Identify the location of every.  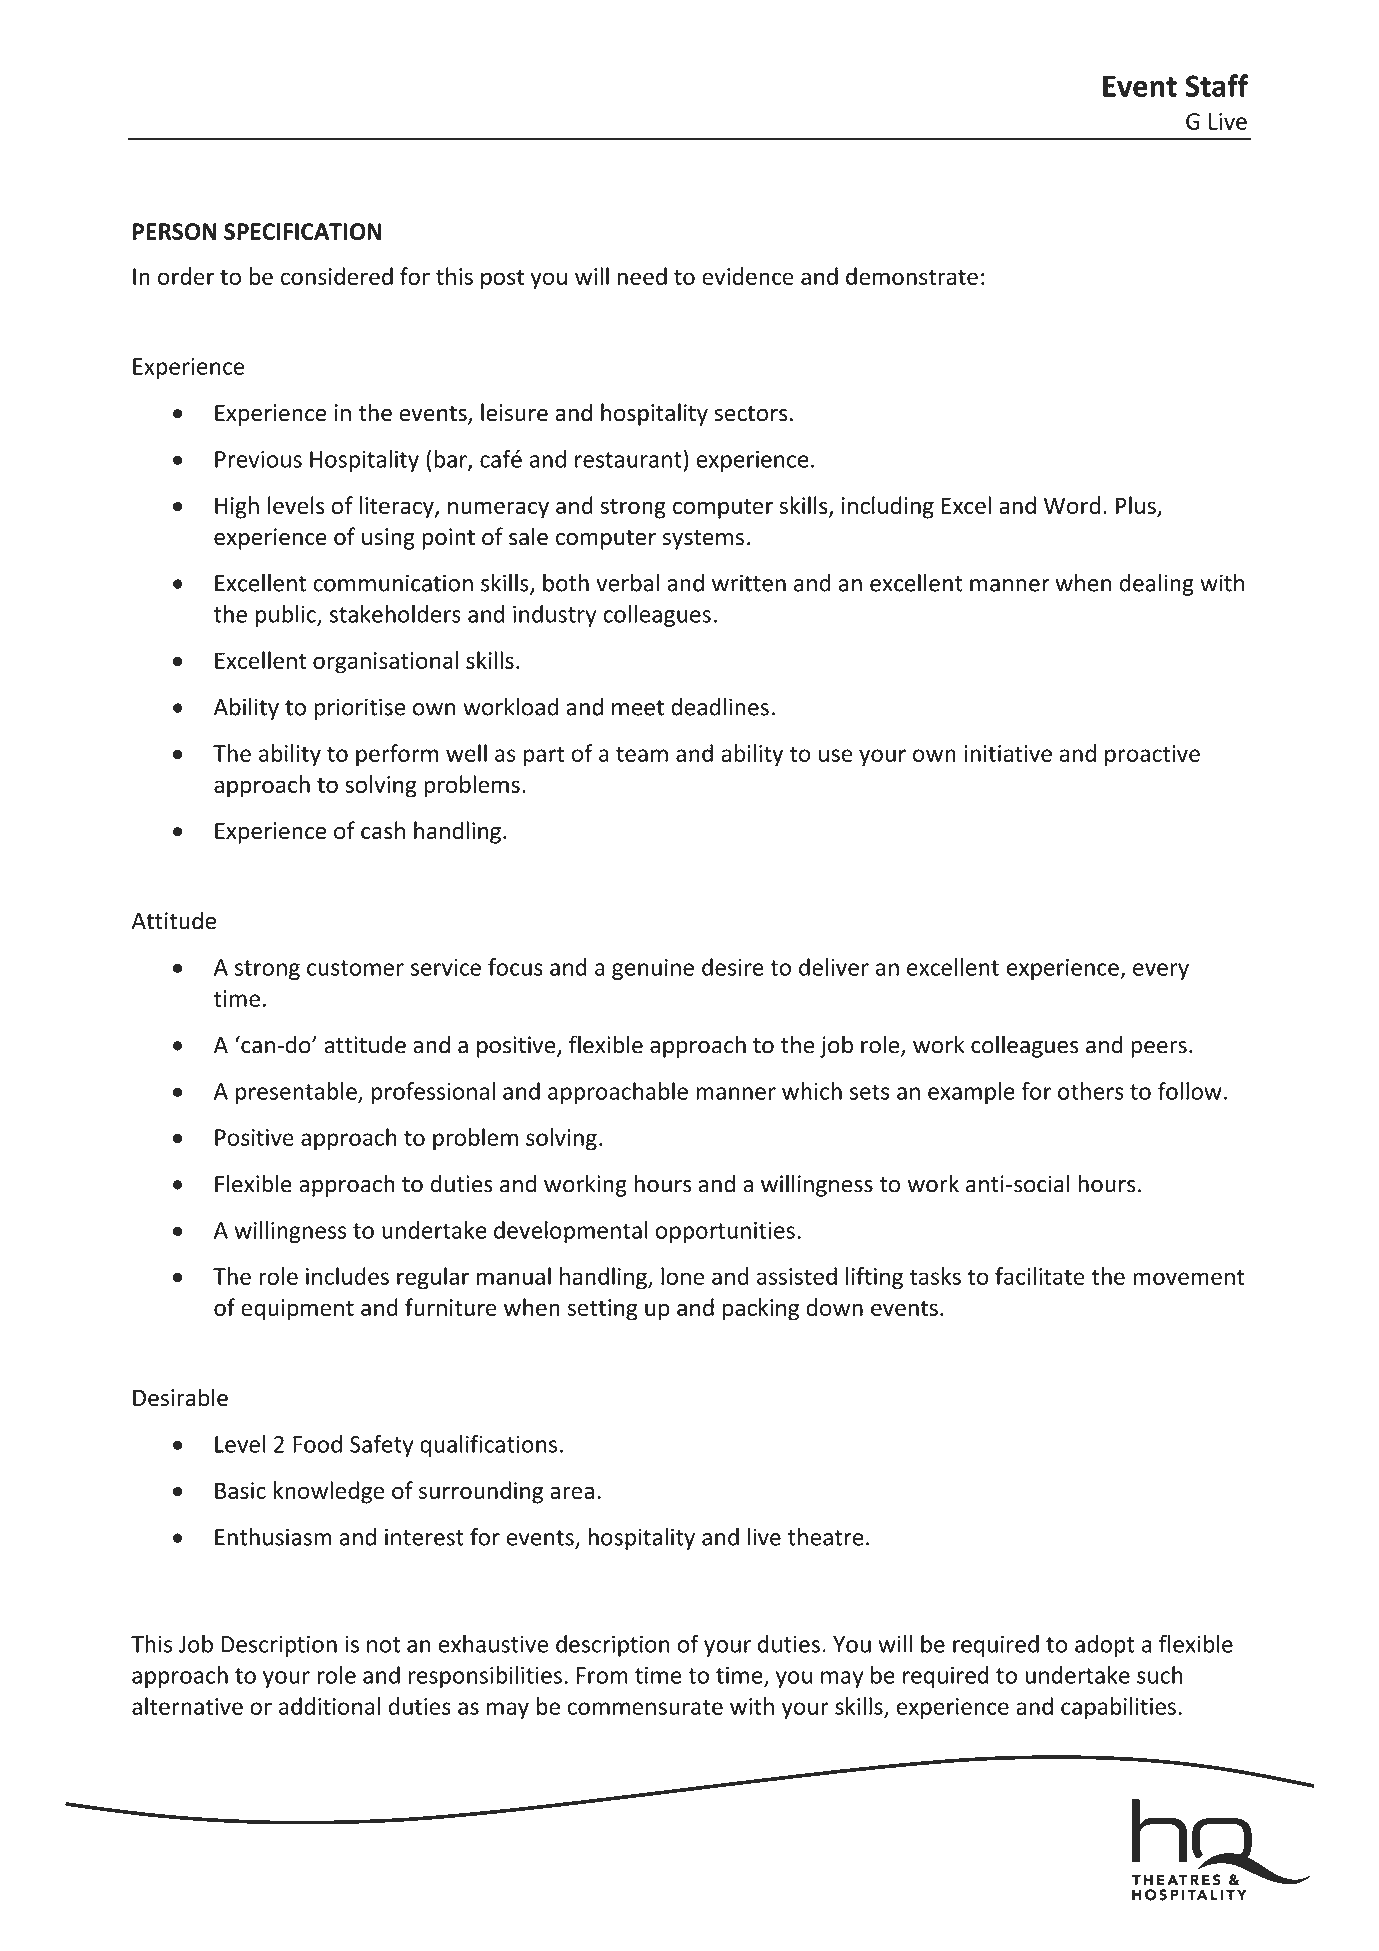
(1161, 971).
